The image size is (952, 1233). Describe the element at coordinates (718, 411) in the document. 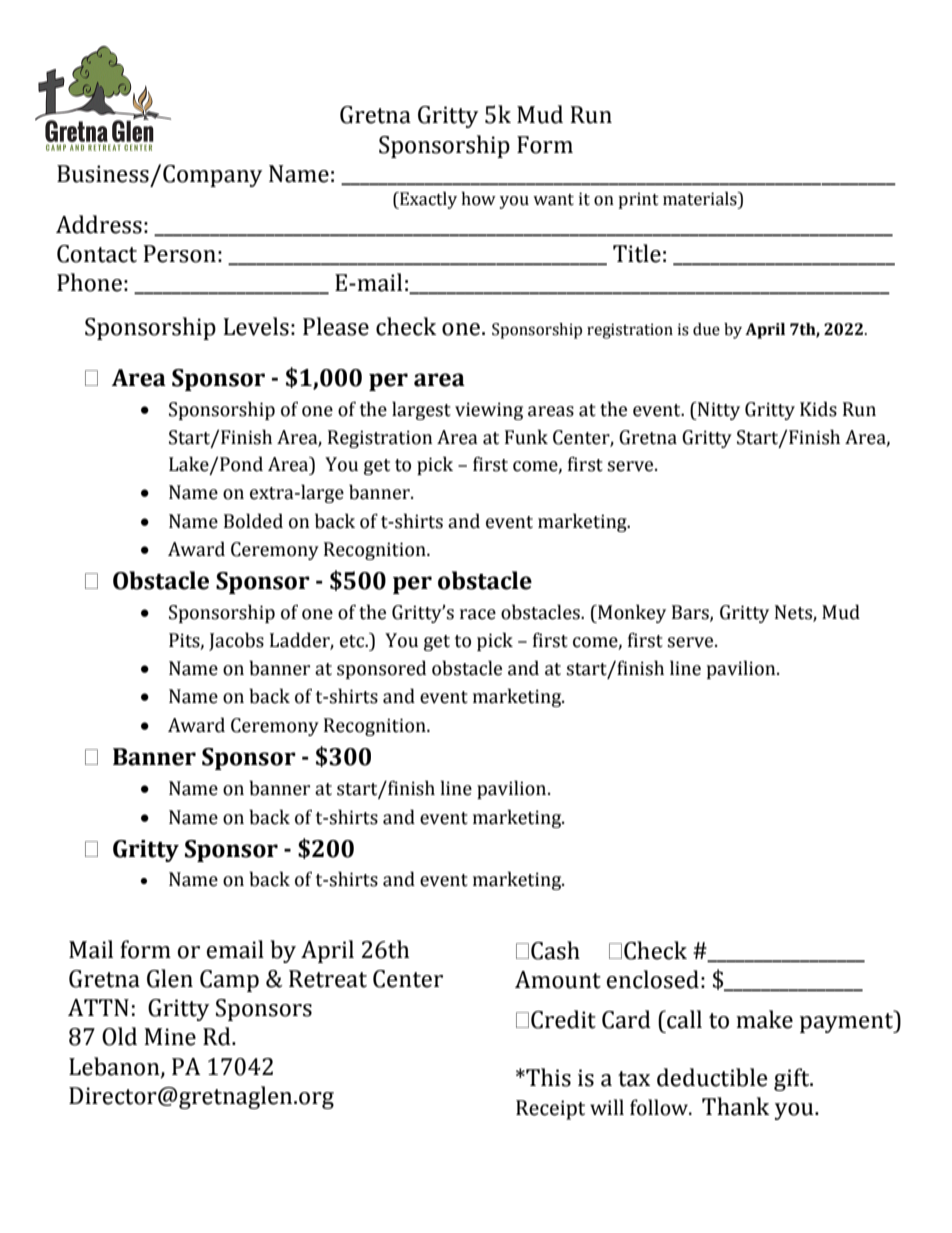

I see `Nitty` at that location.
